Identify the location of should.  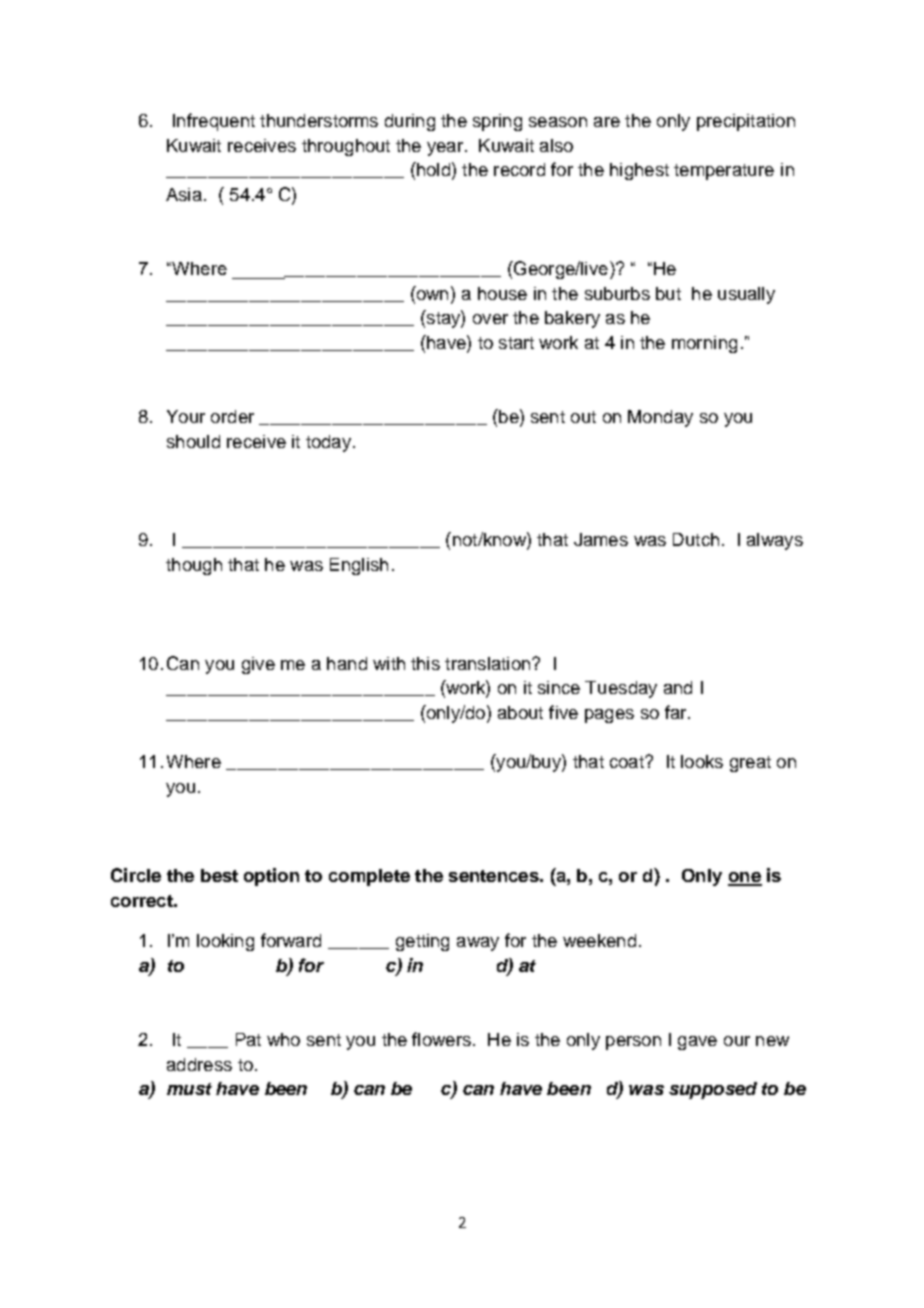
(193, 441).
